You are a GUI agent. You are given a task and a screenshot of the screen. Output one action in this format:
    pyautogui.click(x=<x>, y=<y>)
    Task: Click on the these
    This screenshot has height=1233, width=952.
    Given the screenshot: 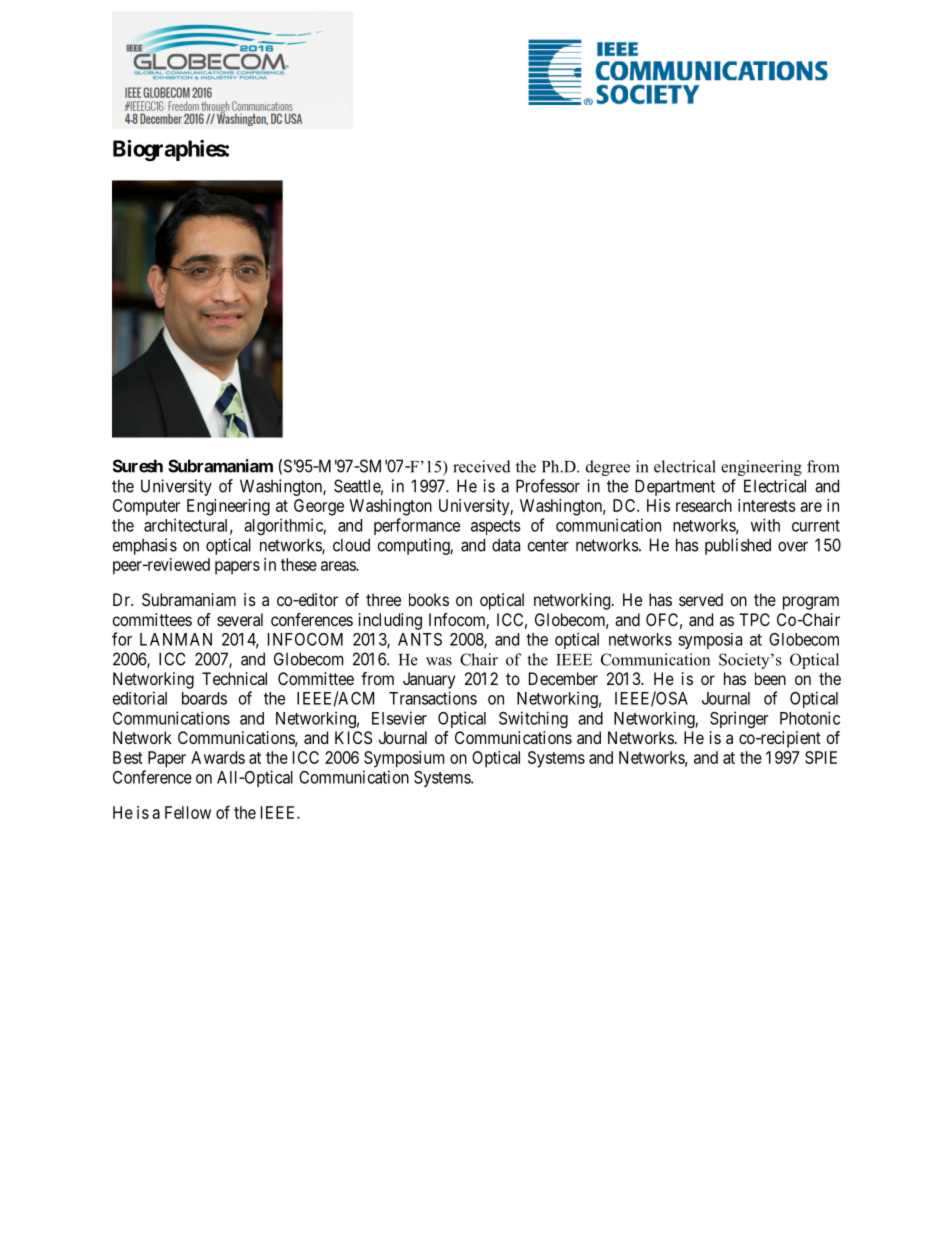 What is the action you would take?
    pyautogui.click(x=299, y=564)
